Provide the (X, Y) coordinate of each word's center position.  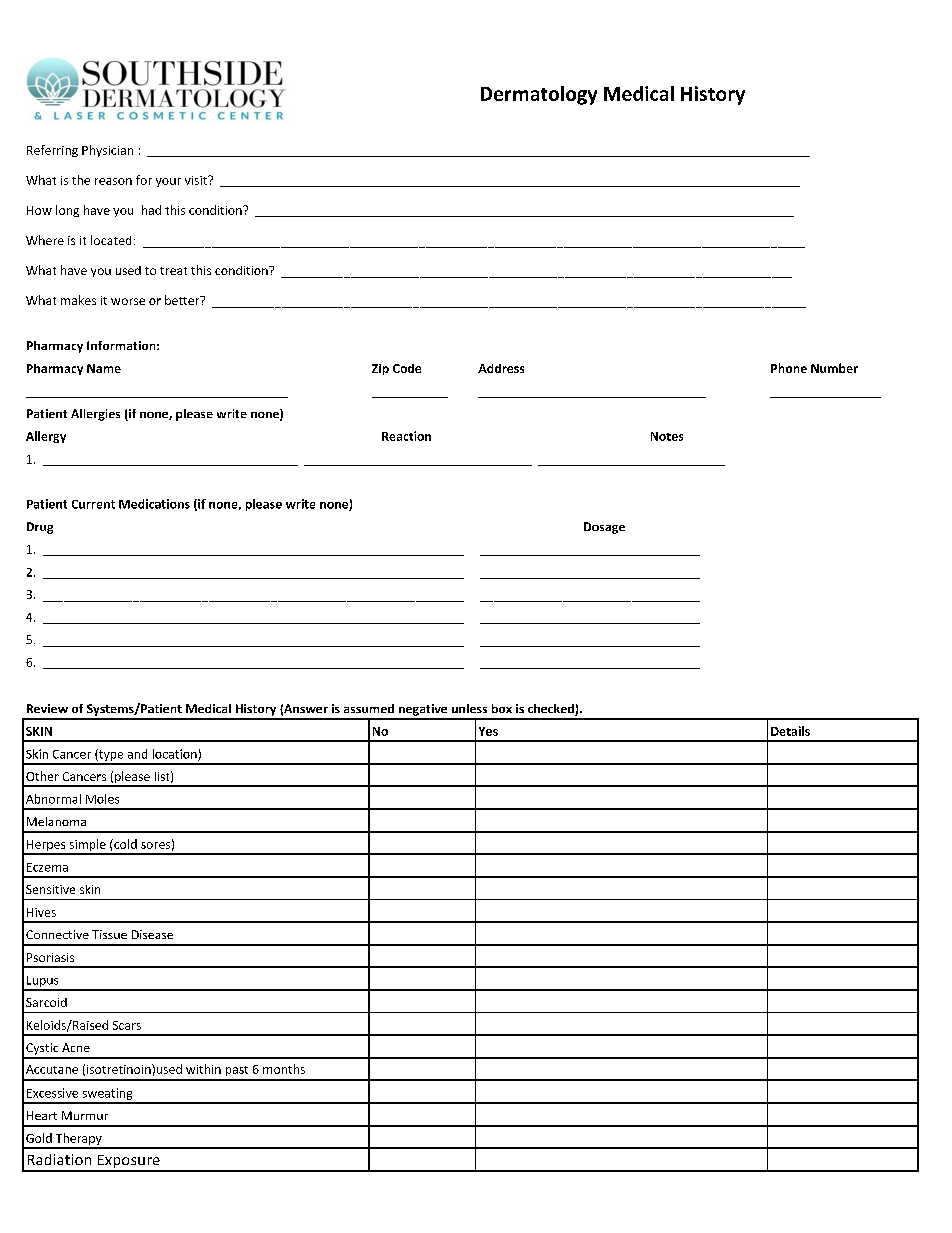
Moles (102, 799)
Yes (488, 731)
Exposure (128, 1163)
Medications (154, 504)
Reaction (406, 436)
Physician (107, 151)
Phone (789, 368)
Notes (667, 436)
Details (790, 731)
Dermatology (539, 95)
